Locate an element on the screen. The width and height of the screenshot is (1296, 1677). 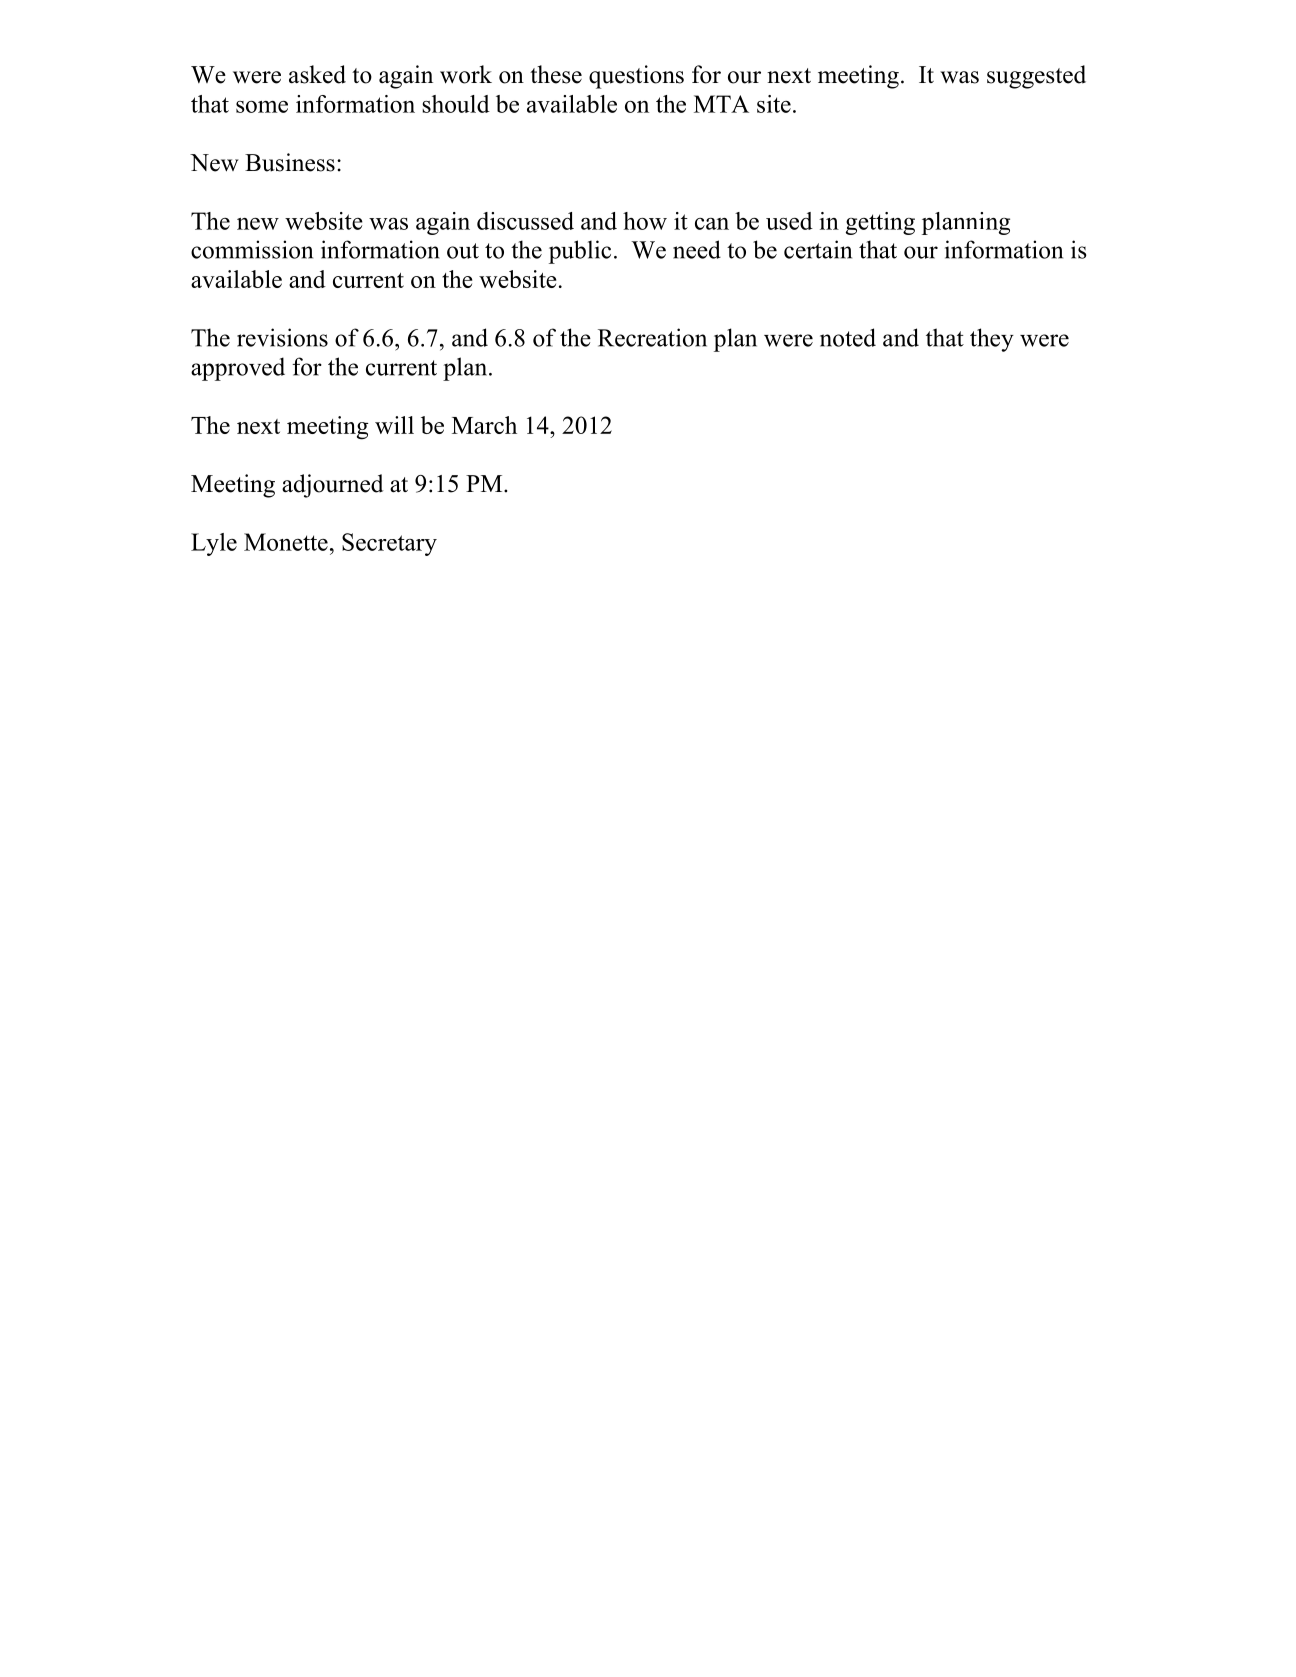
Recreation is located at coordinates (652, 337).
